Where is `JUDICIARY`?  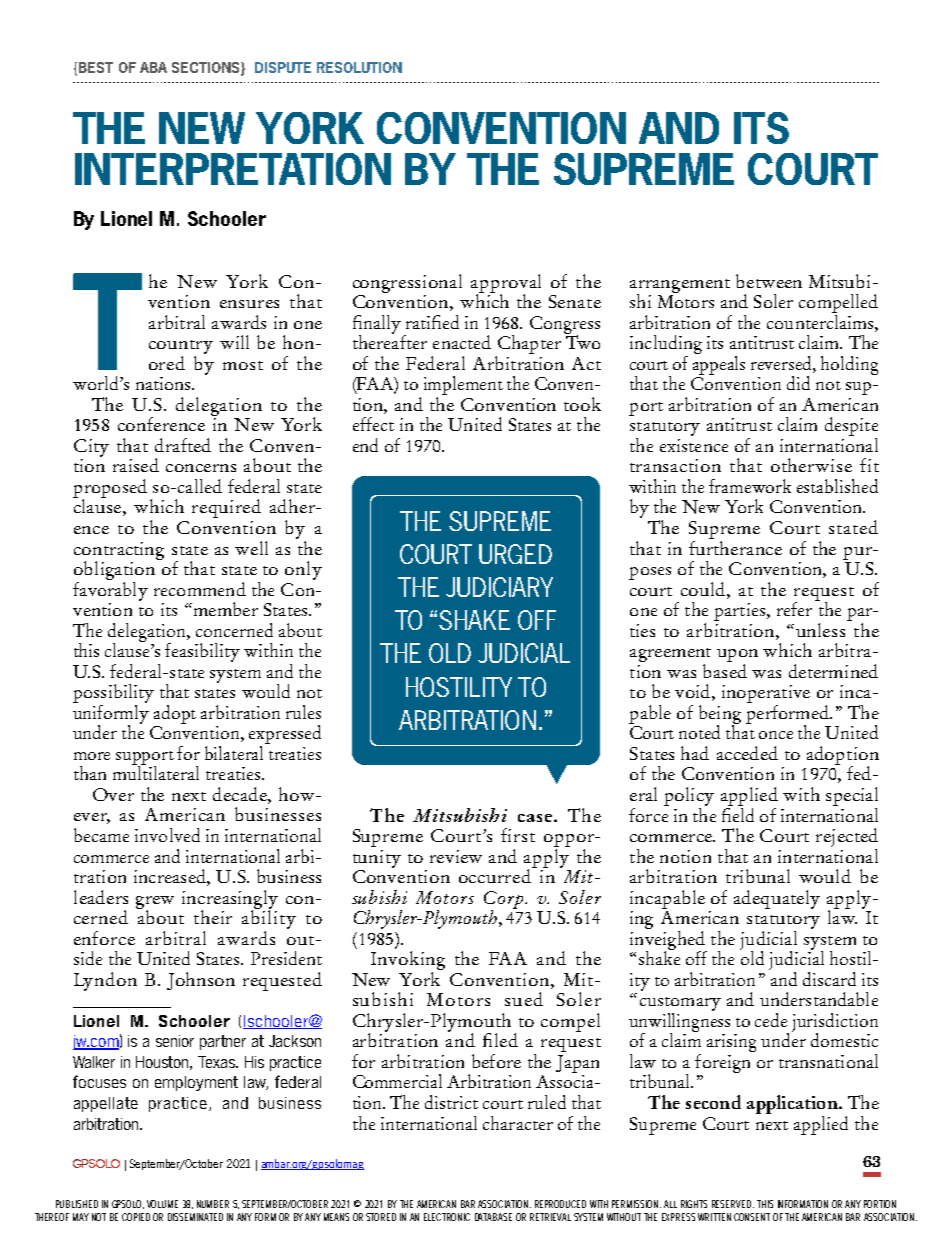
JUDICIARY is located at coordinates (499, 587).
